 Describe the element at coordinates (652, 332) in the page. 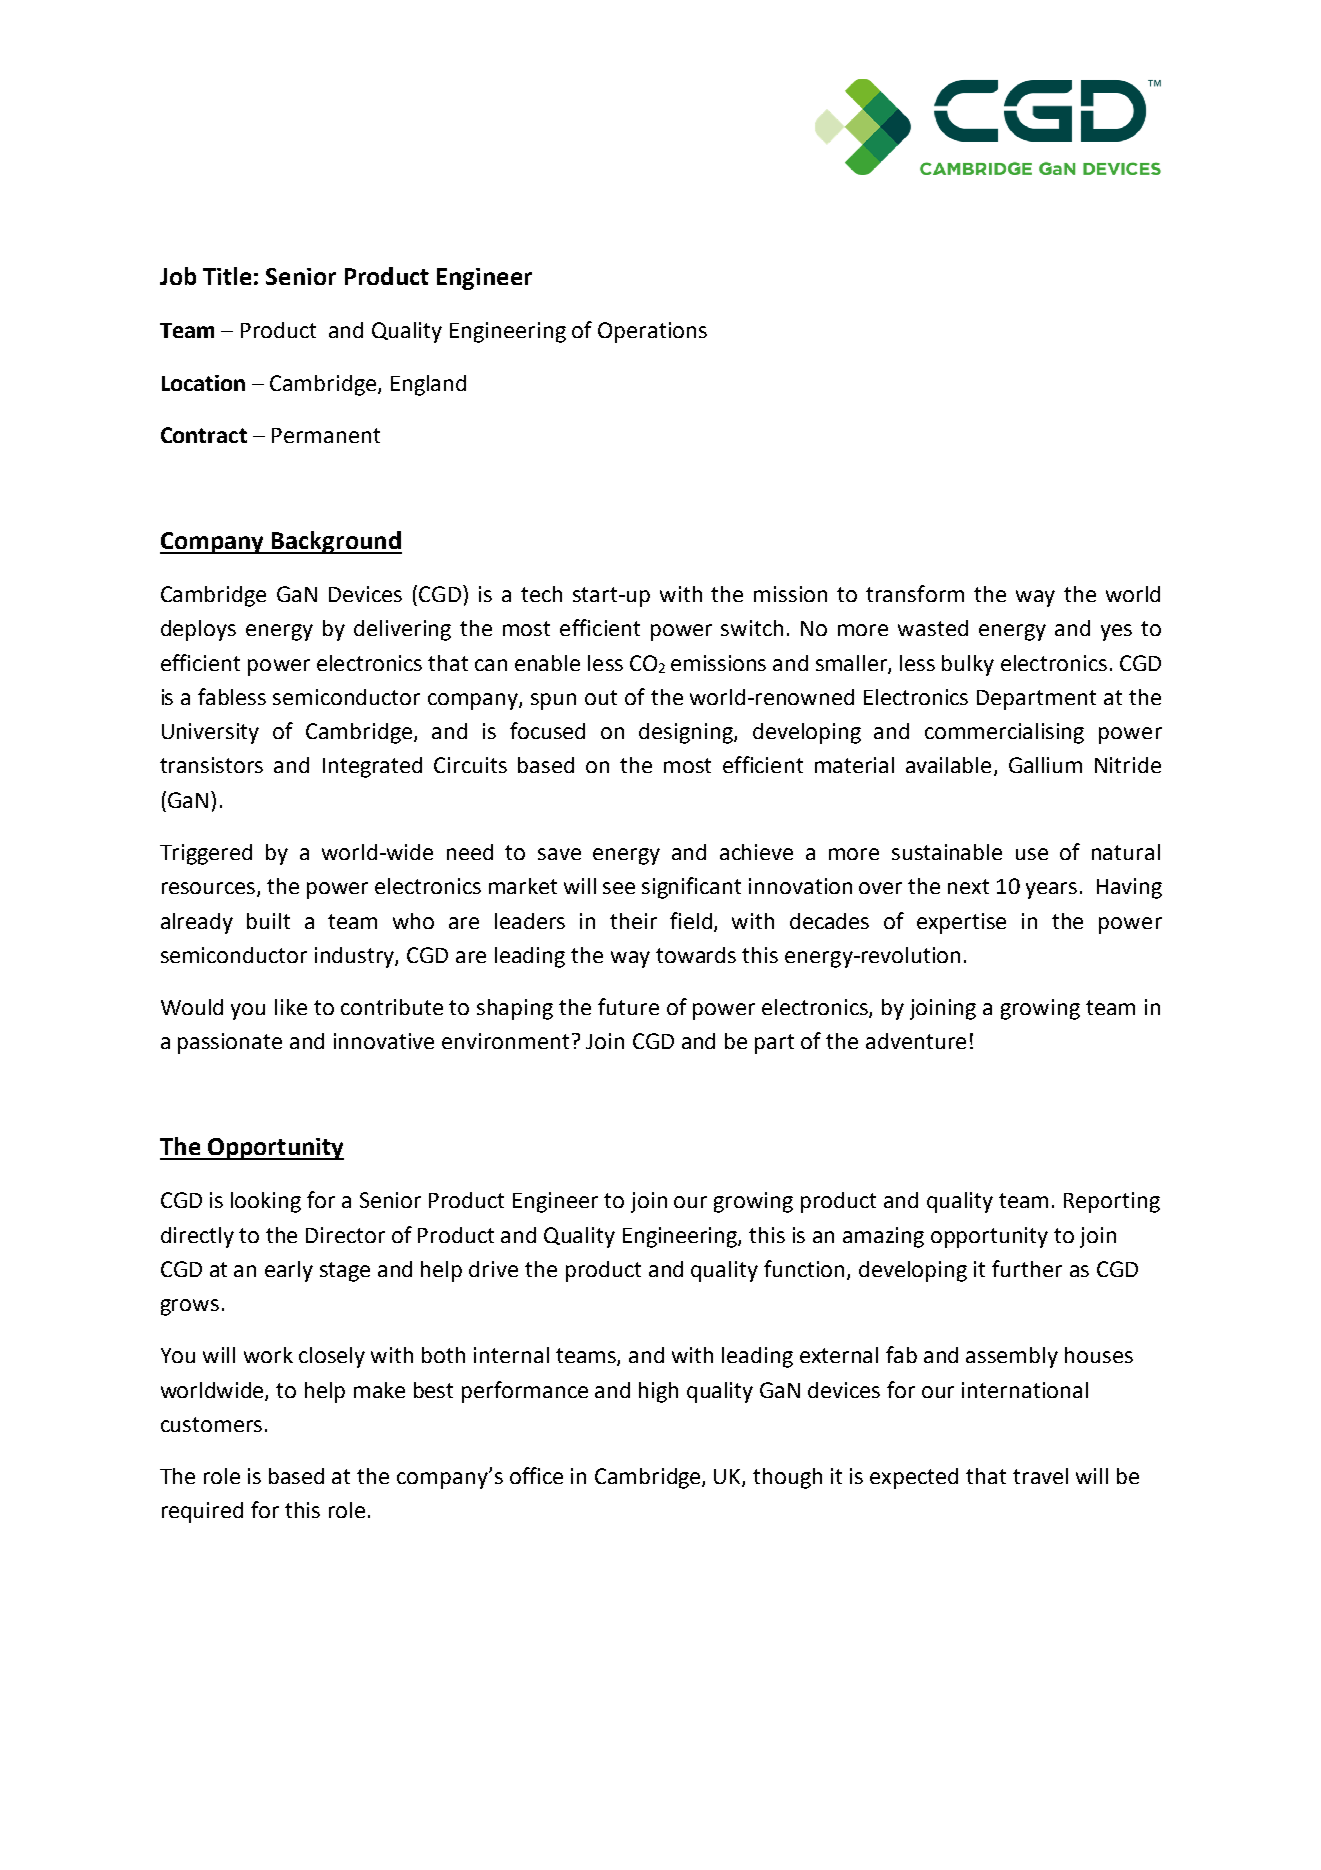

I see `Operations` at that location.
